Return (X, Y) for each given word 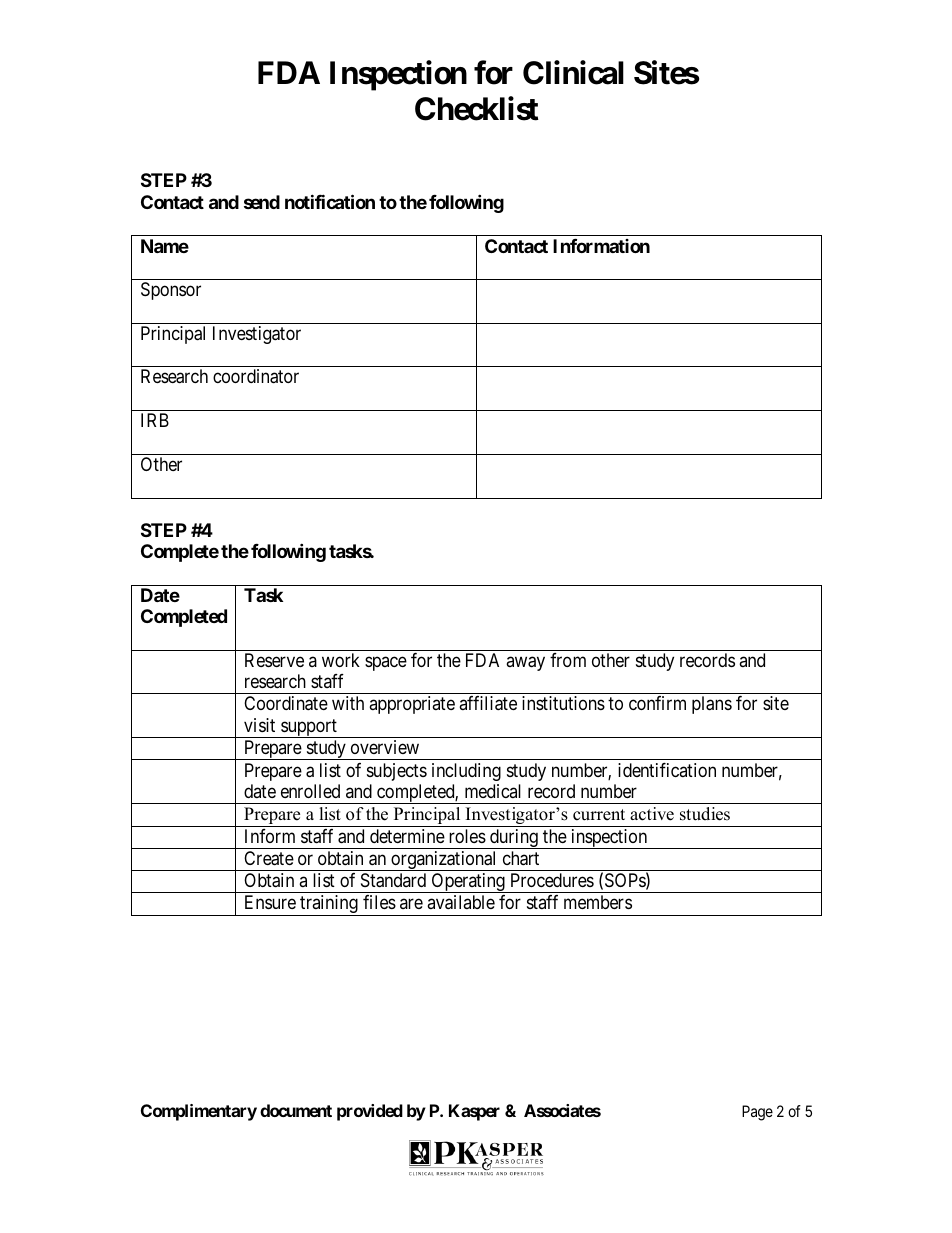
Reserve (274, 660)
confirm (657, 703)
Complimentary (199, 1112)
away (525, 663)
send (262, 202)
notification (330, 201)
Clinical (573, 73)
